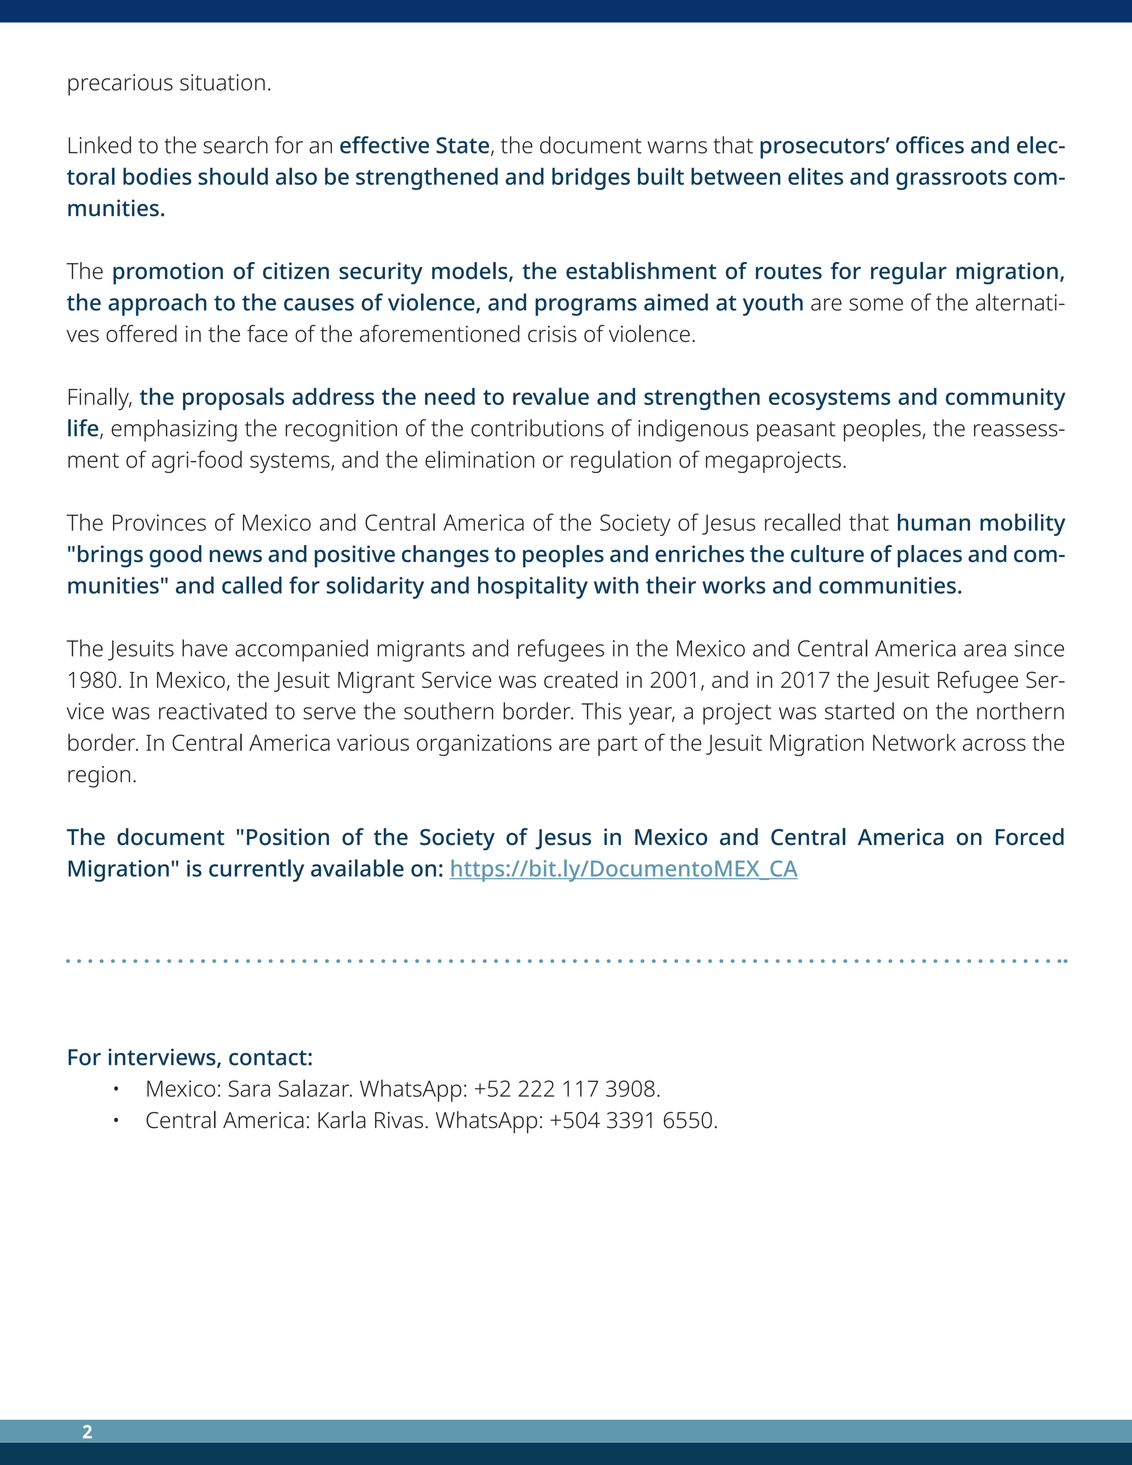  I want to click on part, so click(618, 746).
